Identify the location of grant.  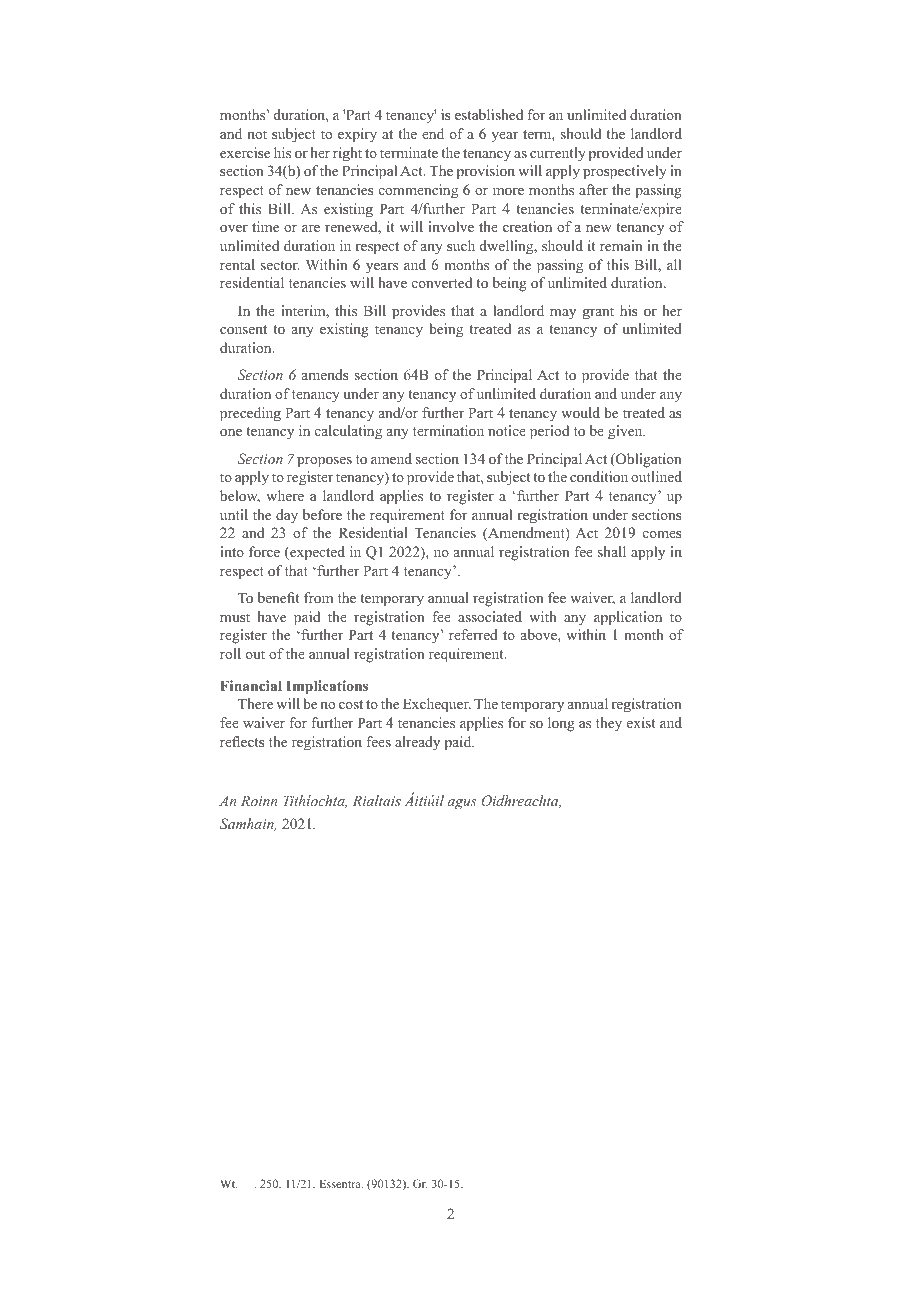
(598, 313).
